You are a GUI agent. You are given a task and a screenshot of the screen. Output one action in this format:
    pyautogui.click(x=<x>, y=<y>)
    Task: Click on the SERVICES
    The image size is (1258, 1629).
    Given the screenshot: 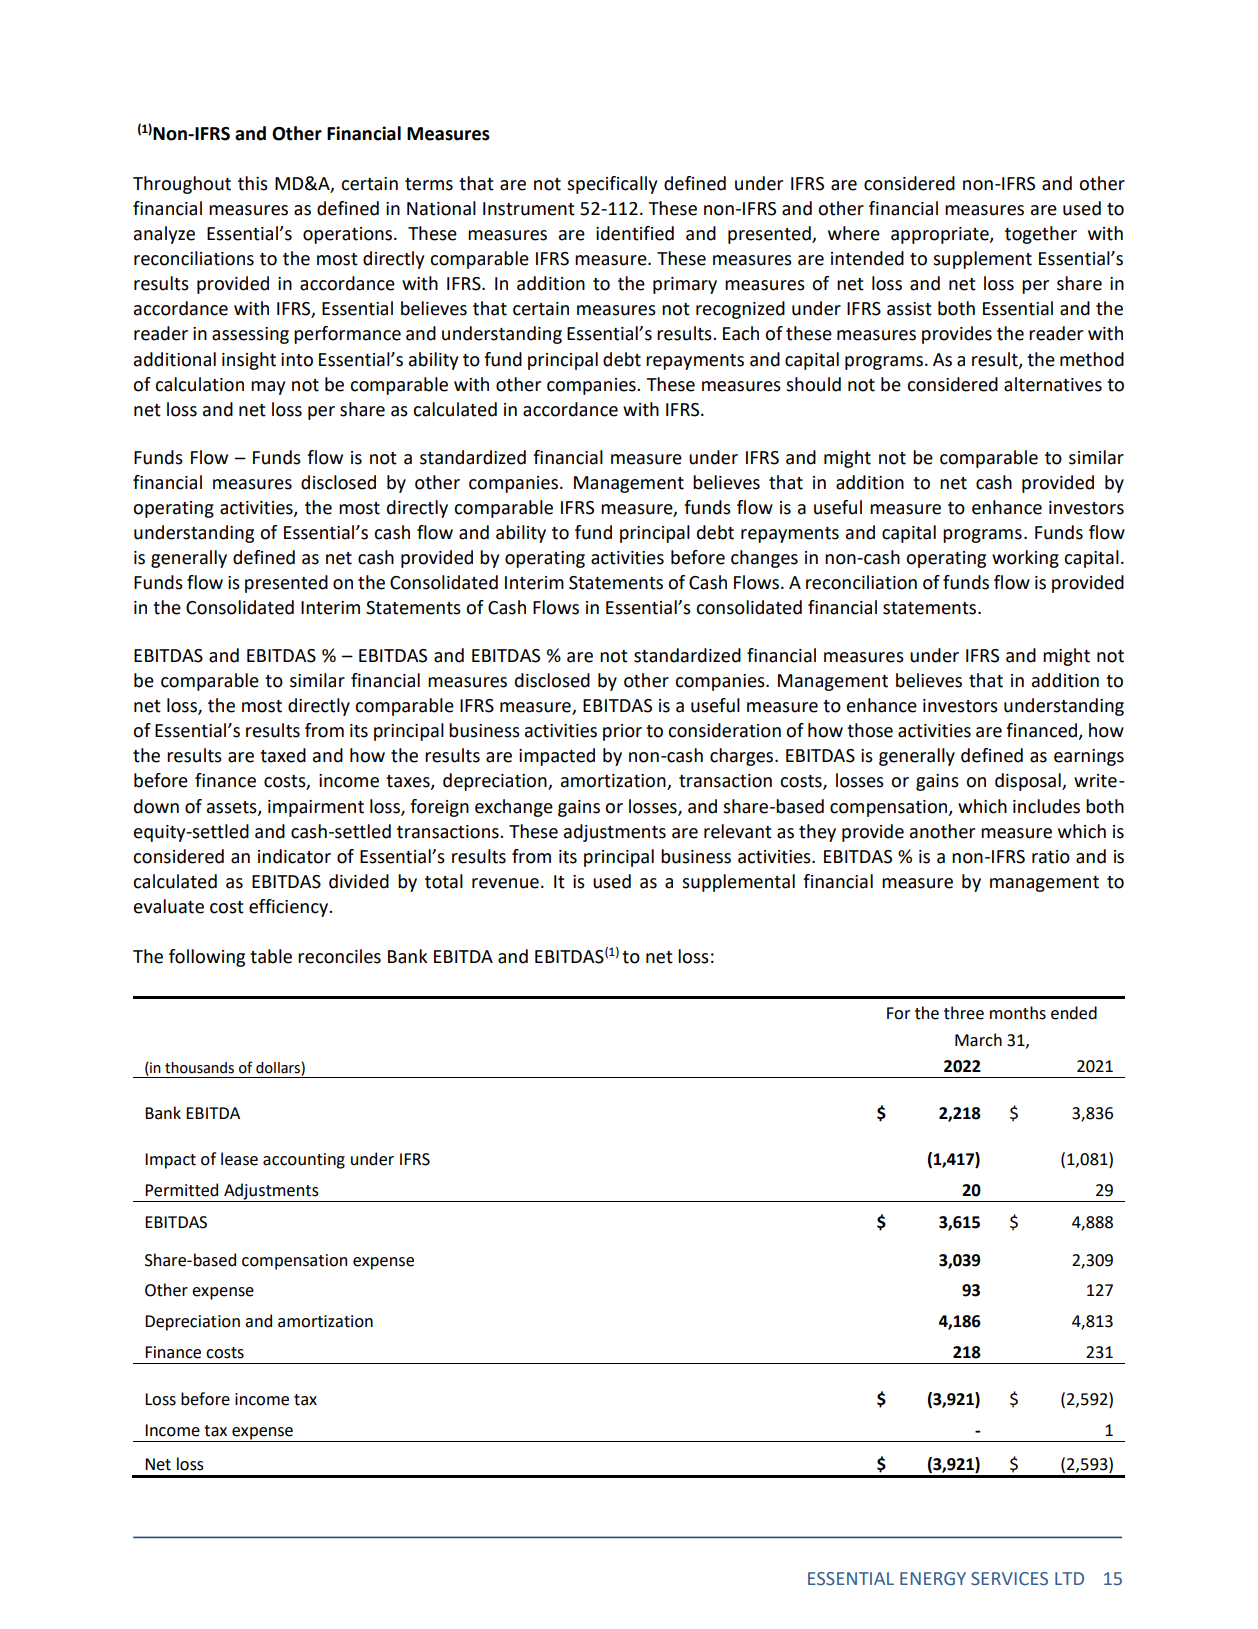 What is the action you would take?
    pyautogui.click(x=1009, y=1579)
